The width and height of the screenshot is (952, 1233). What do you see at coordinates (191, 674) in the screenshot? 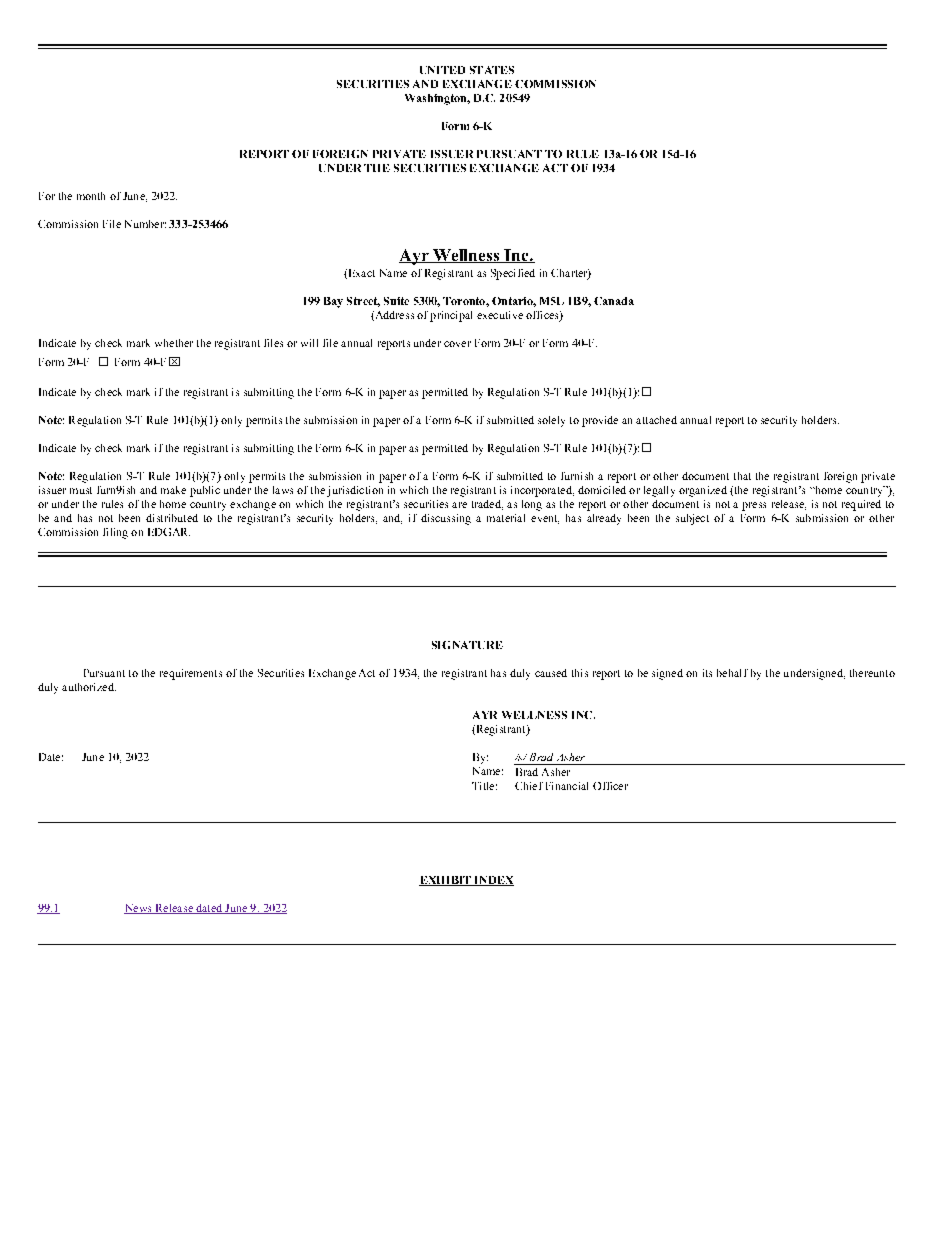
I see `requirements` at bounding box center [191, 674].
